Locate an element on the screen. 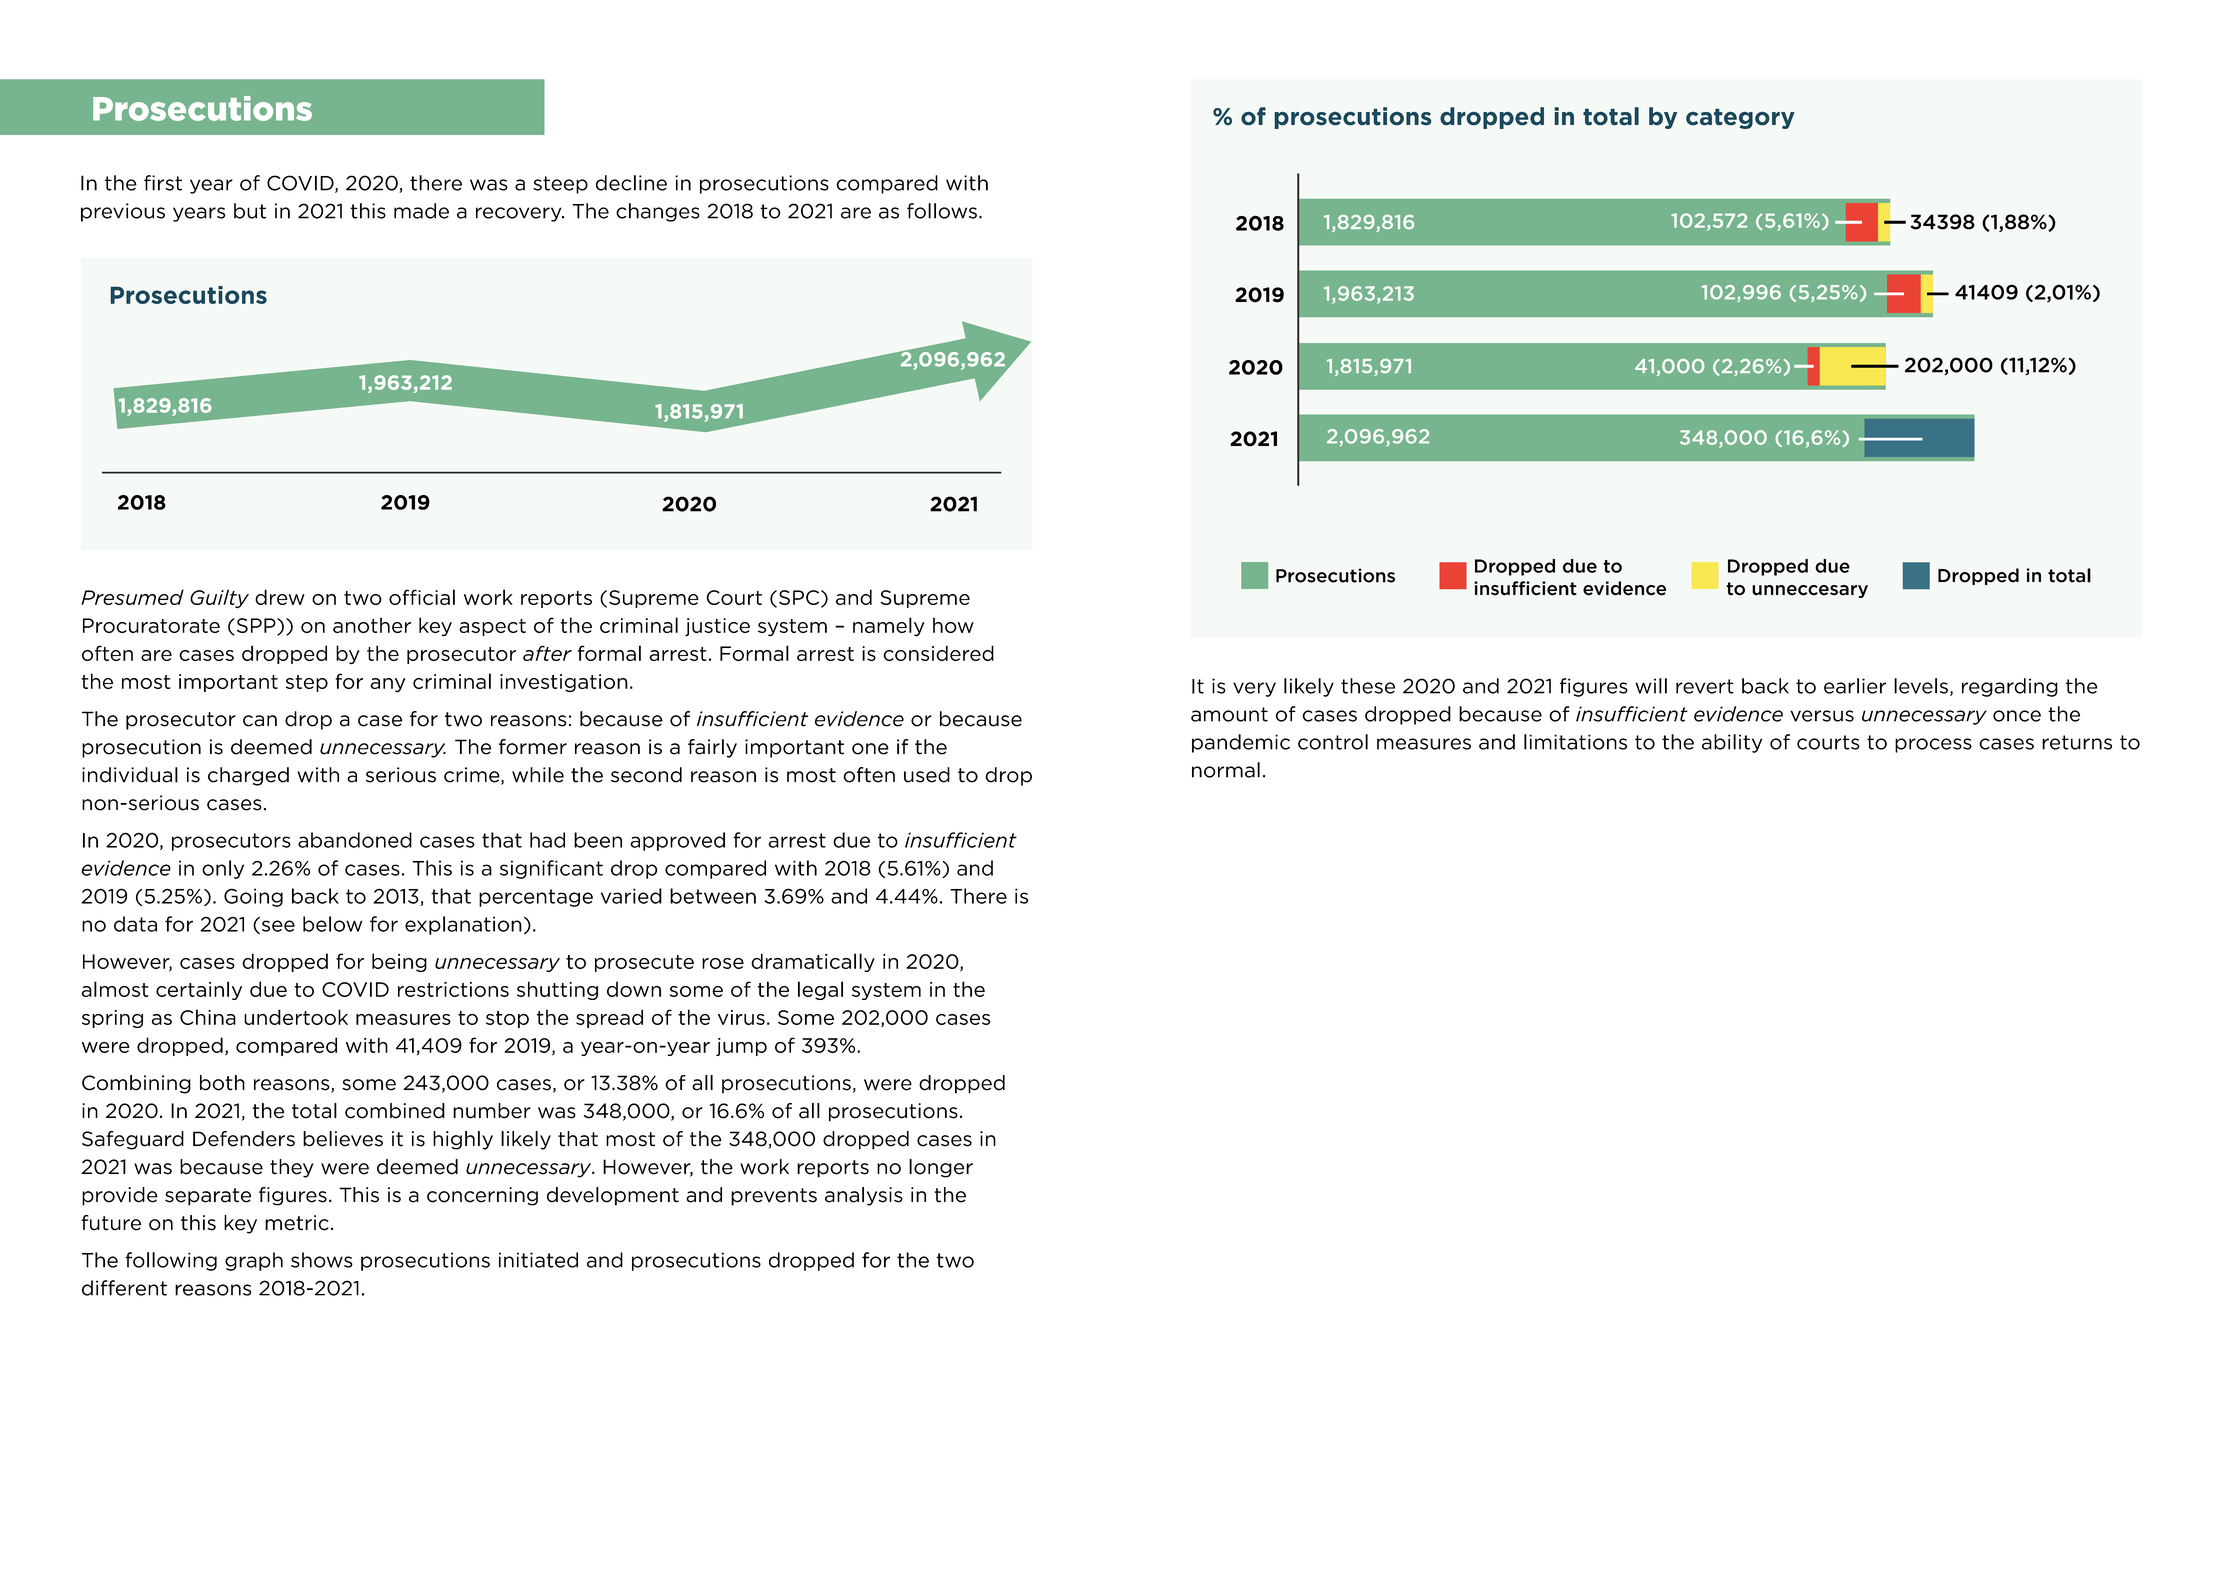 The width and height of the screenshot is (2222, 1571). shows is located at coordinates (322, 1260).
